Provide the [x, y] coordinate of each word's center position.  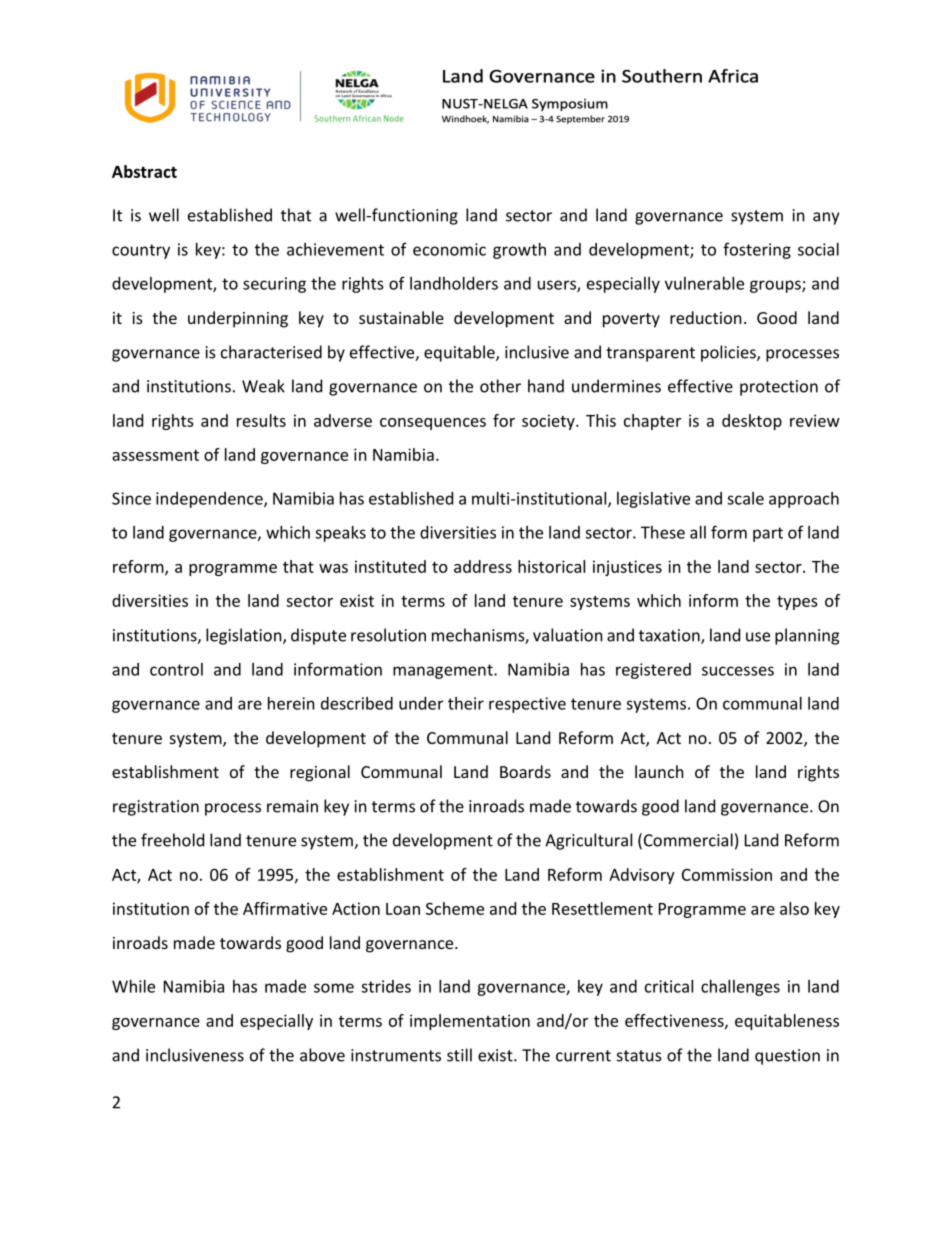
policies [729, 353]
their [466, 703]
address [483, 566]
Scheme [455, 908]
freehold [172, 840]
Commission [727, 874]
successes [738, 671]
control [176, 669]
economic [449, 249]
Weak [263, 386]
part [768, 534]
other [500, 386]
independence [210, 500]
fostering [757, 250]
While [133, 986]
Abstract [144, 171]
